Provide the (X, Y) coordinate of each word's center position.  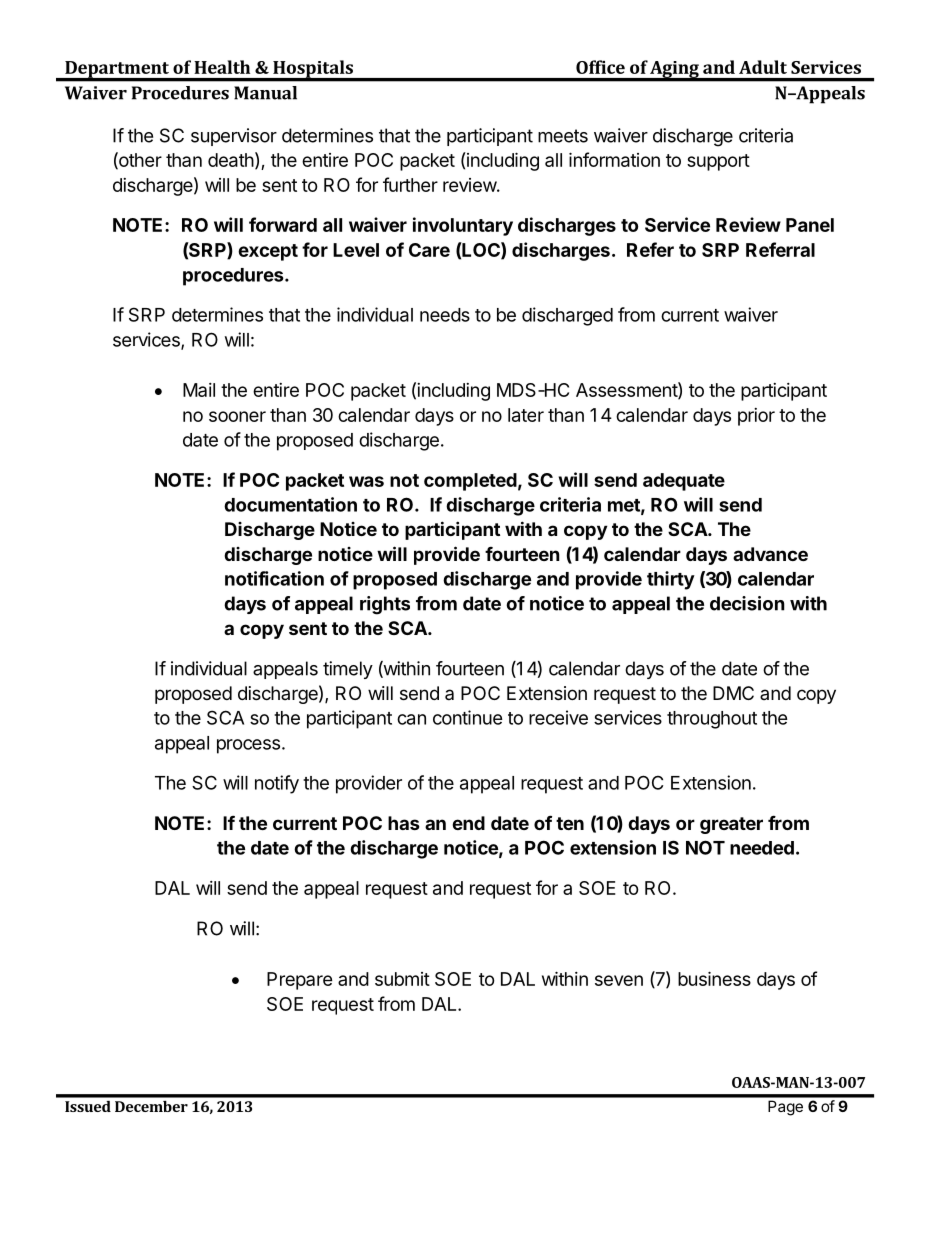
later (526, 415)
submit (402, 979)
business (714, 978)
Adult (763, 67)
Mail (199, 390)
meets (563, 136)
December (151, 1106)
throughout (712, 720)
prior (756, 417)
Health (222, 67)
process (248, 746)
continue (468, 717)
